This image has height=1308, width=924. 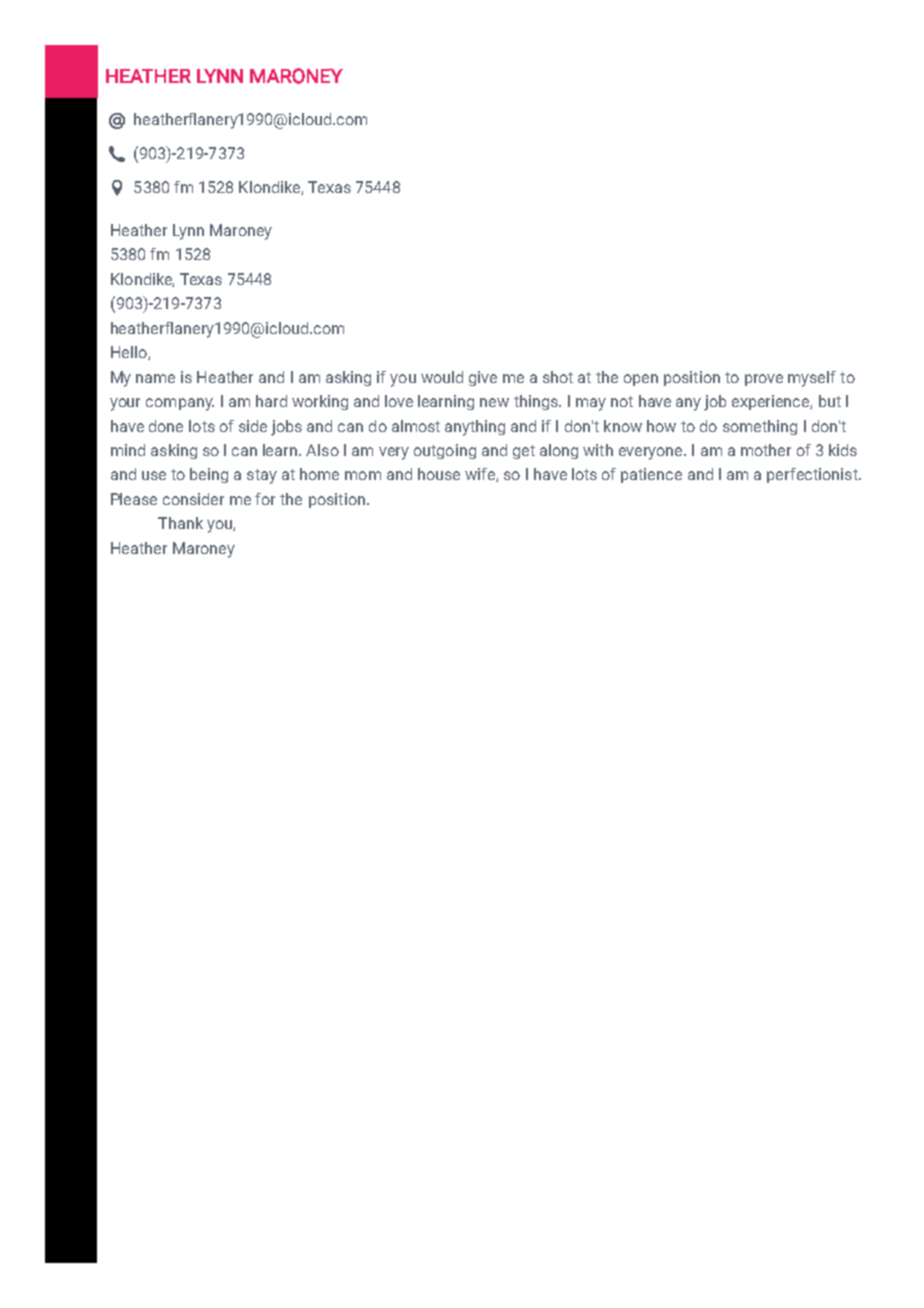 I want to click on anything, so click(x=475, y=428).
